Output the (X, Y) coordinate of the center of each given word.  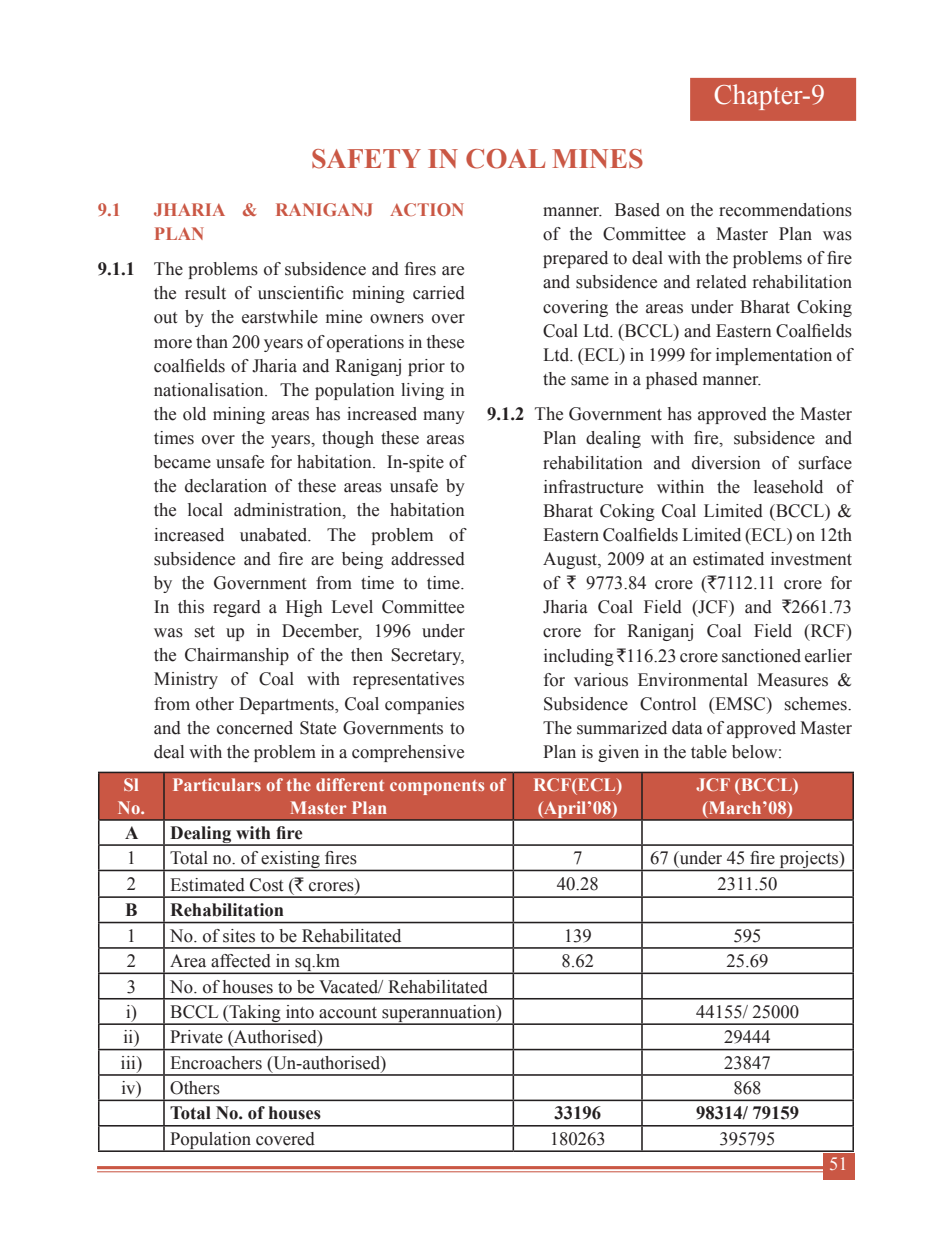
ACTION (427, 209)
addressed (428, 559)
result (205, 293)
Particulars (217, 784)
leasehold (788, 487)
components (437, 787)
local (205, 510)
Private (196, 1037)
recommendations (785, 210)
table (709, 752)
